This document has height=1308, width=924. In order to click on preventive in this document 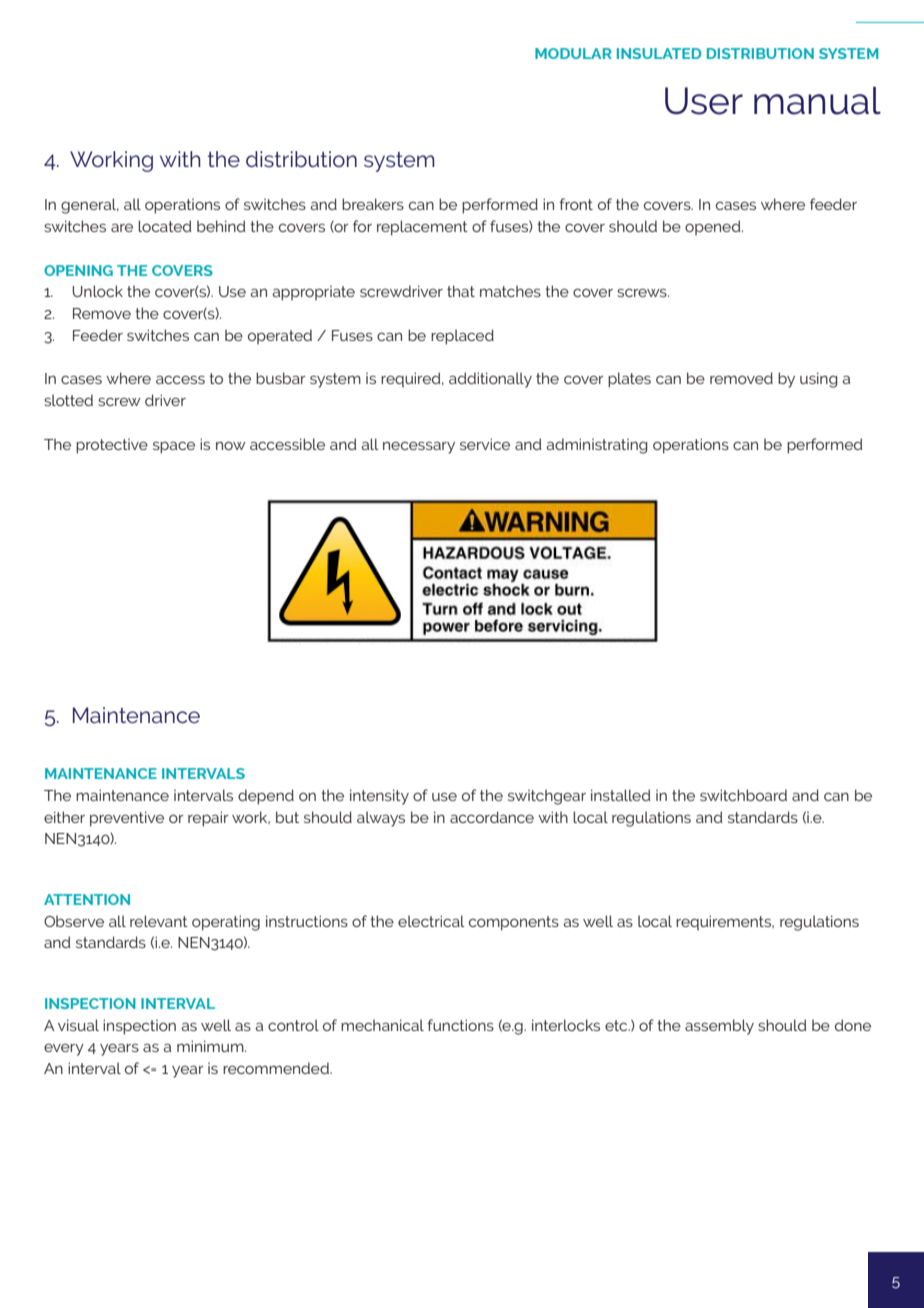, I will do `click(127, 819)`.
